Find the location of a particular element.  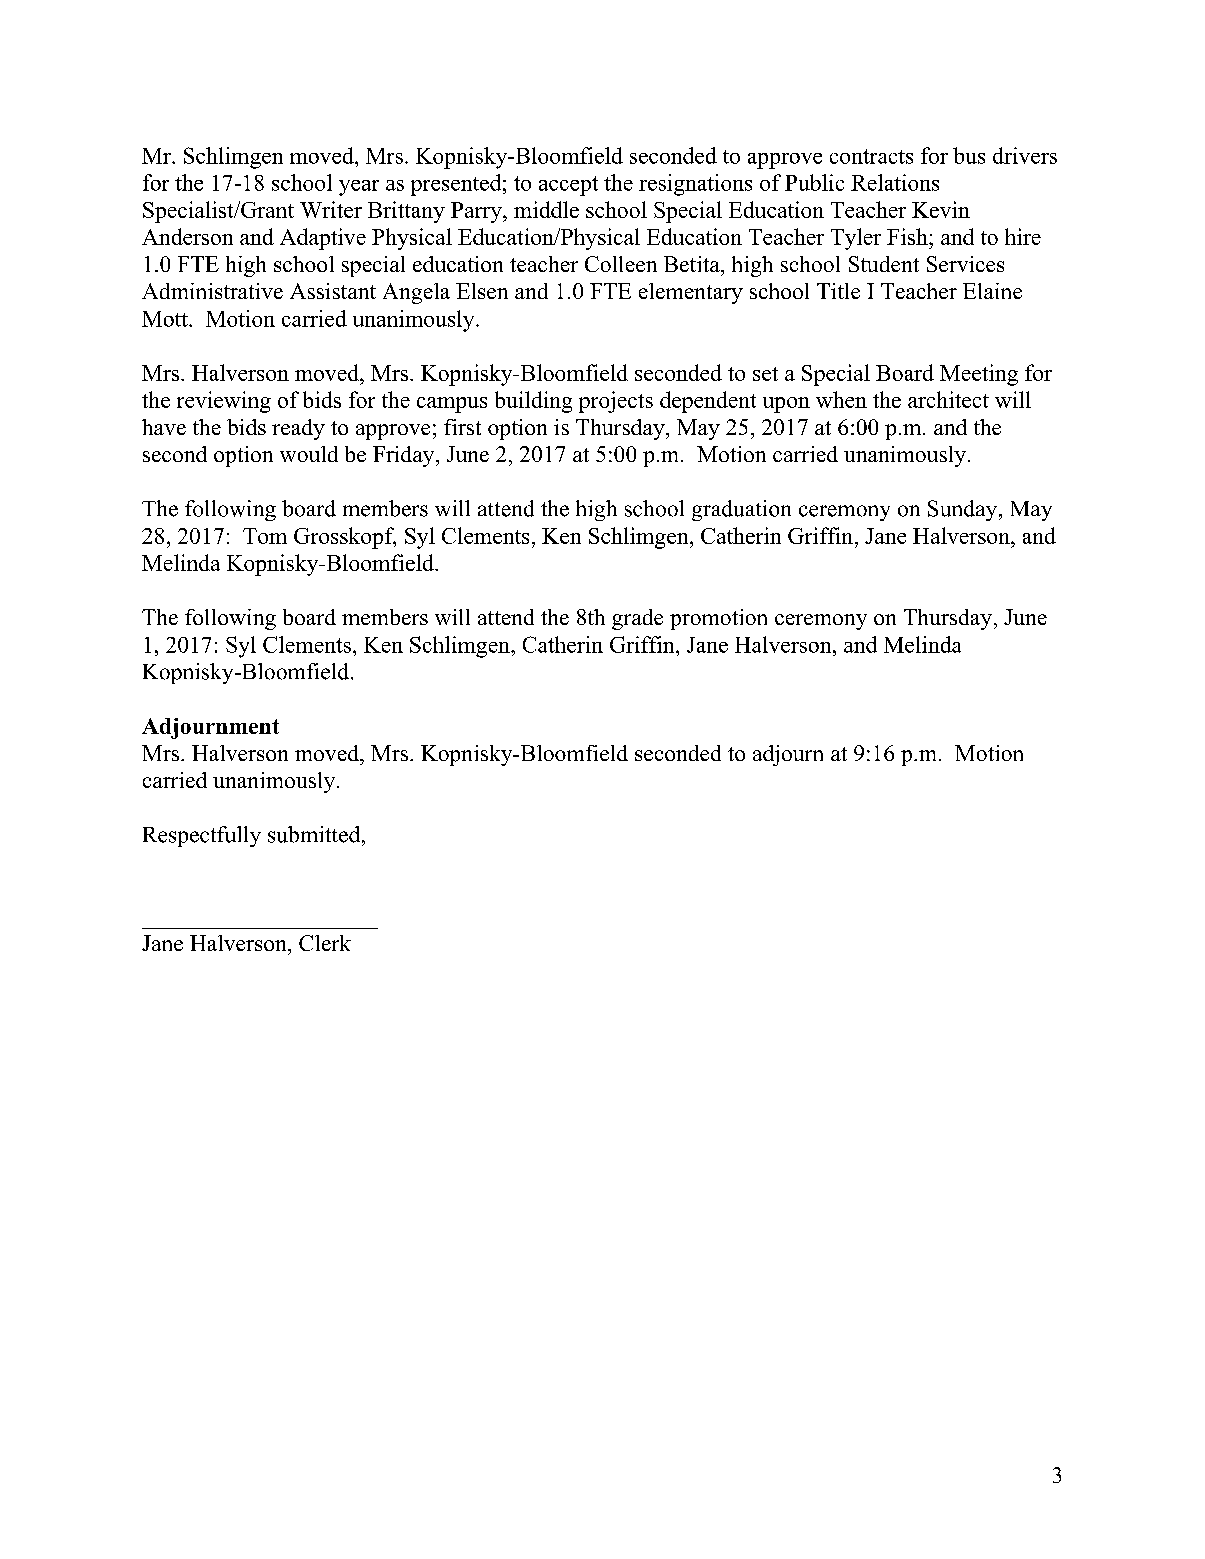

grade is located at coordinates (637, 619).
